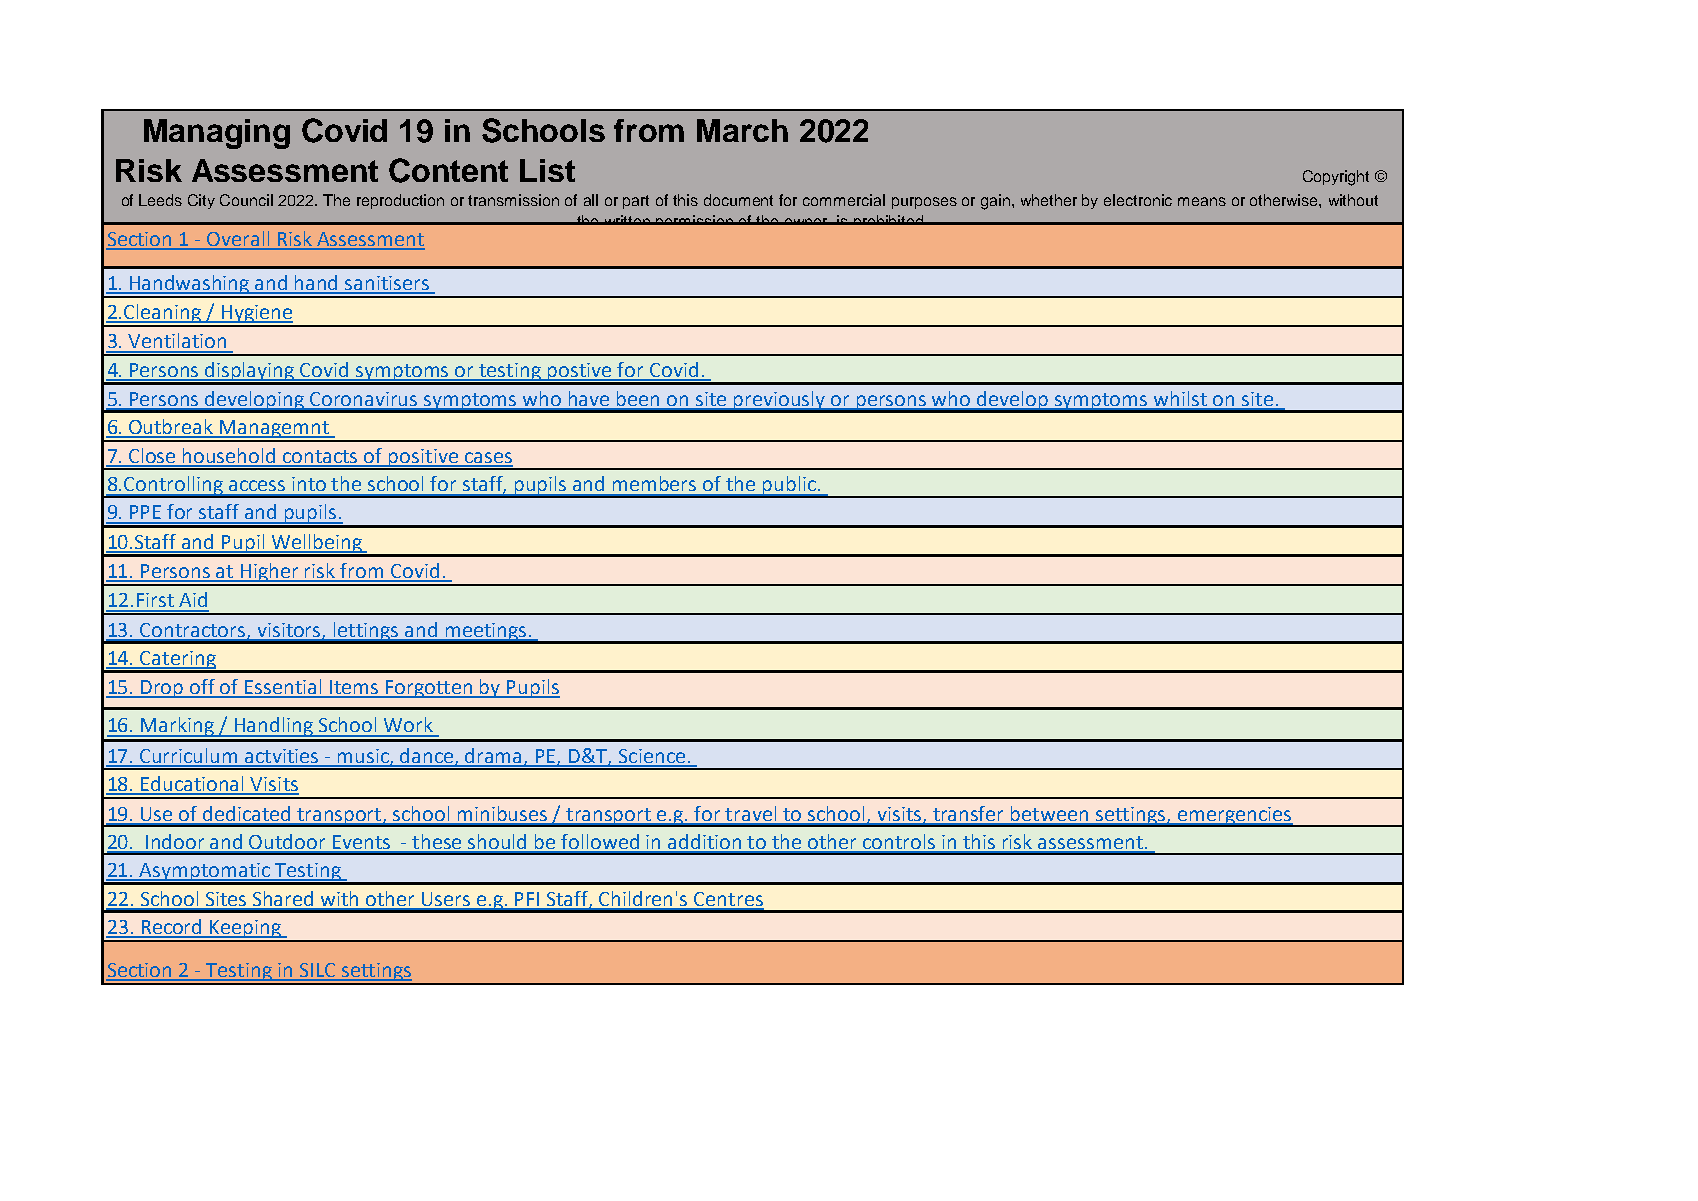  Describe the element at coordinates (429, 689) in the screenshot. I see `Forgotten` at that location.
